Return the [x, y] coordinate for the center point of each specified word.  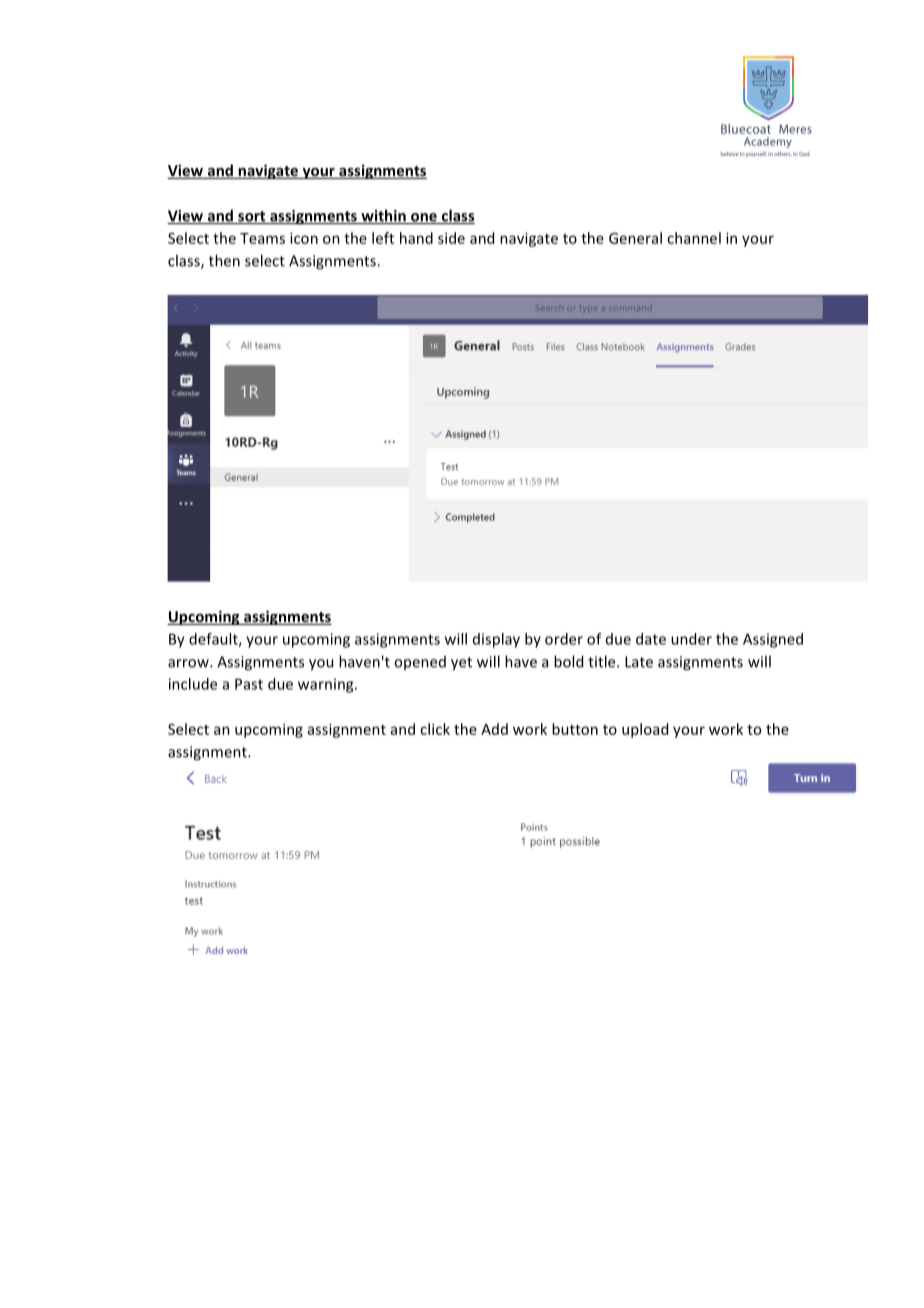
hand [416, 238]
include [193, 684]
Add [494, 729]
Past [249, 684]
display [496, 640]
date [651, 639]
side [451, 238]
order [564, 639]
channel [694, 238]
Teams [262, 238]
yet [461, 664]
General [635, 238]
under [691, 639]
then [224, 260]
